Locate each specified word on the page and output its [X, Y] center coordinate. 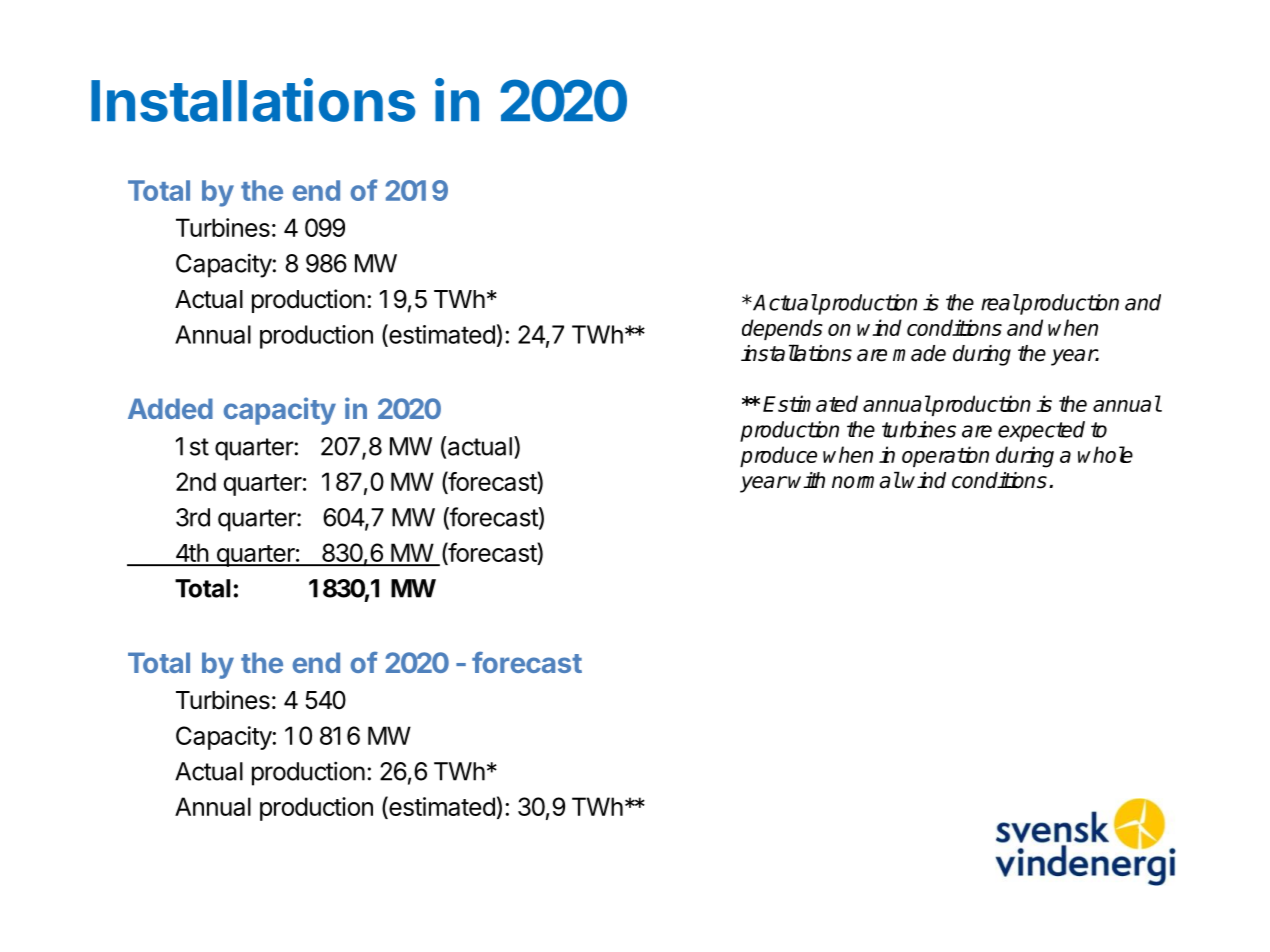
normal [866, 480]
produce [778, 456]
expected [1041, 431]
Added [170, 408]
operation [945, 456]
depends [782, 329]
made [919, 353]
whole [1105, 454]
